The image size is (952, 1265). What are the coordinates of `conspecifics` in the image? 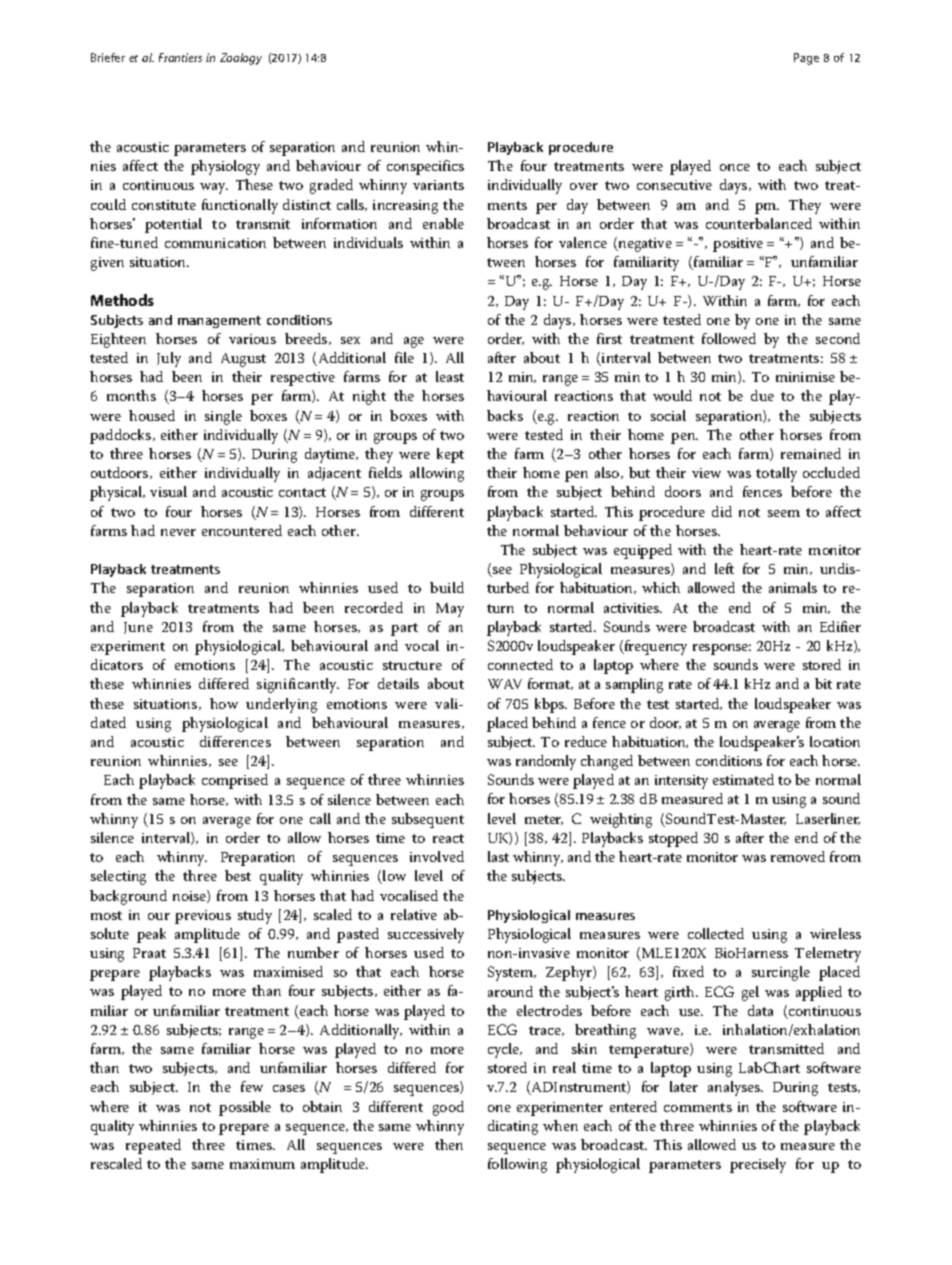 It's located at (425, 167).
